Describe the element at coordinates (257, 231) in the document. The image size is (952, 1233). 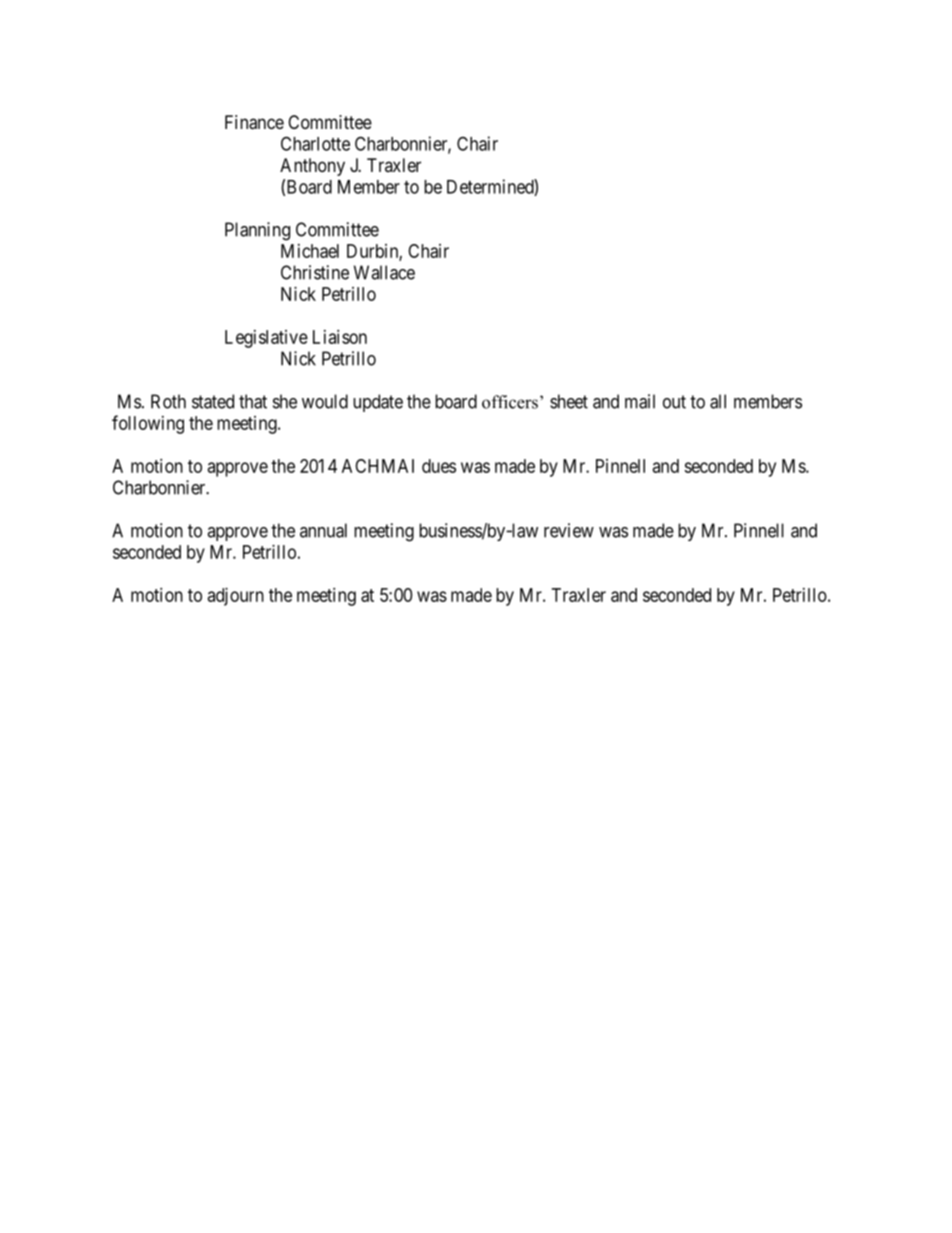
I see `Planning` at that location.
